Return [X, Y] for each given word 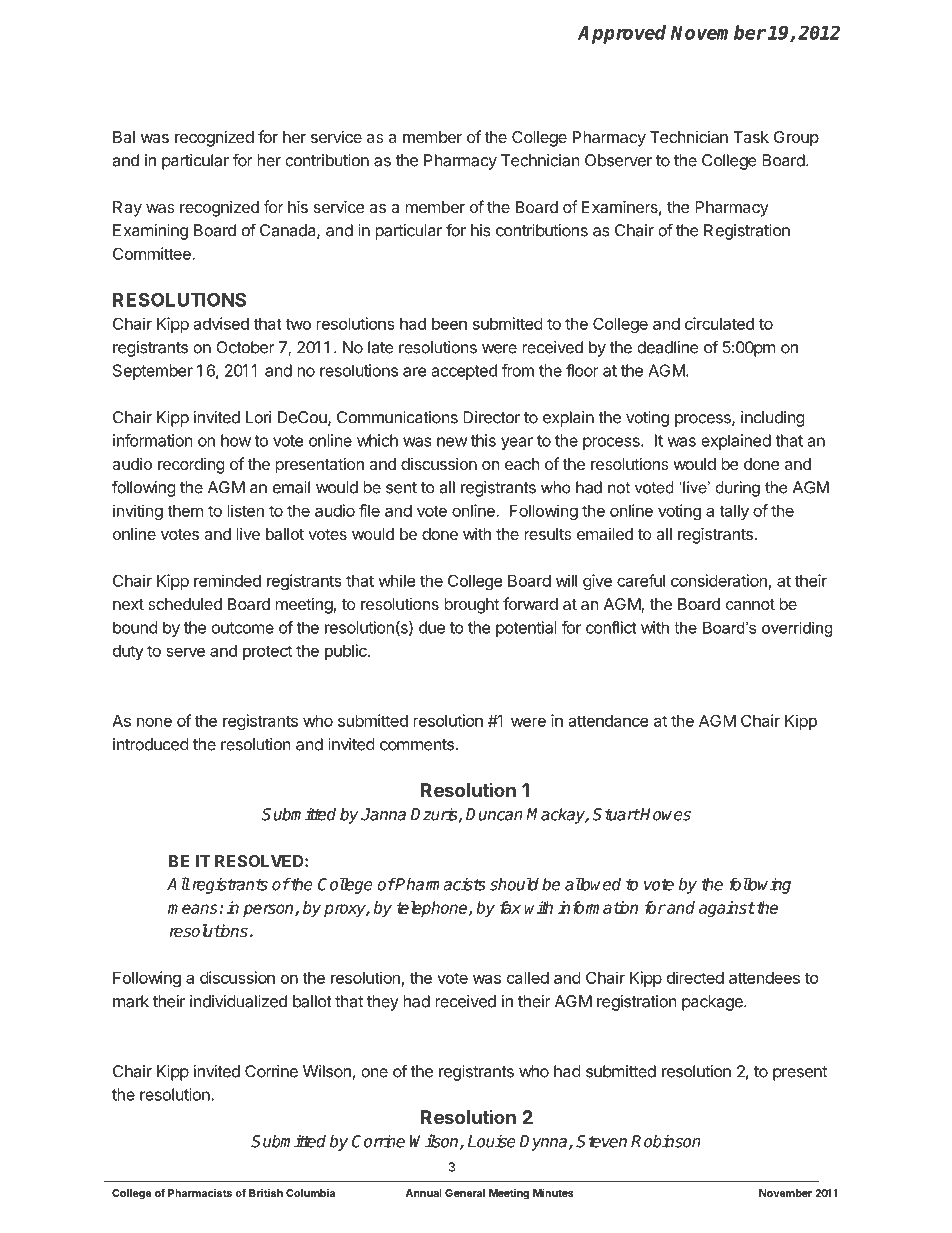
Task [751, 137]
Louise [492, 1141]
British [266, 1192]
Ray [127, 209]
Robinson [666, 1141]
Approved [622, 34]
